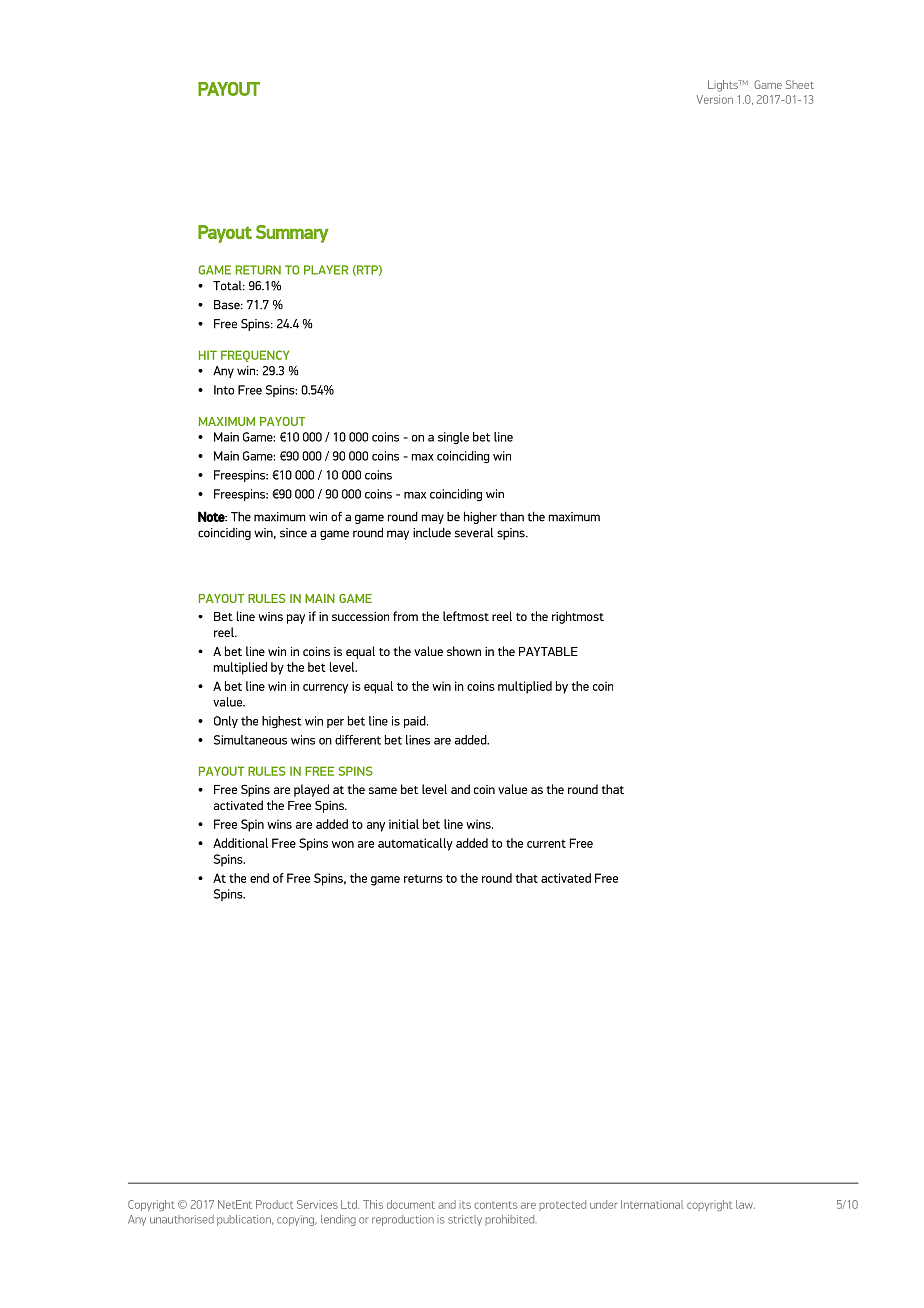 Image resolution: width=924 pixels, height=1308 pixels. I want to click on rightmost, so click(578, 617).
